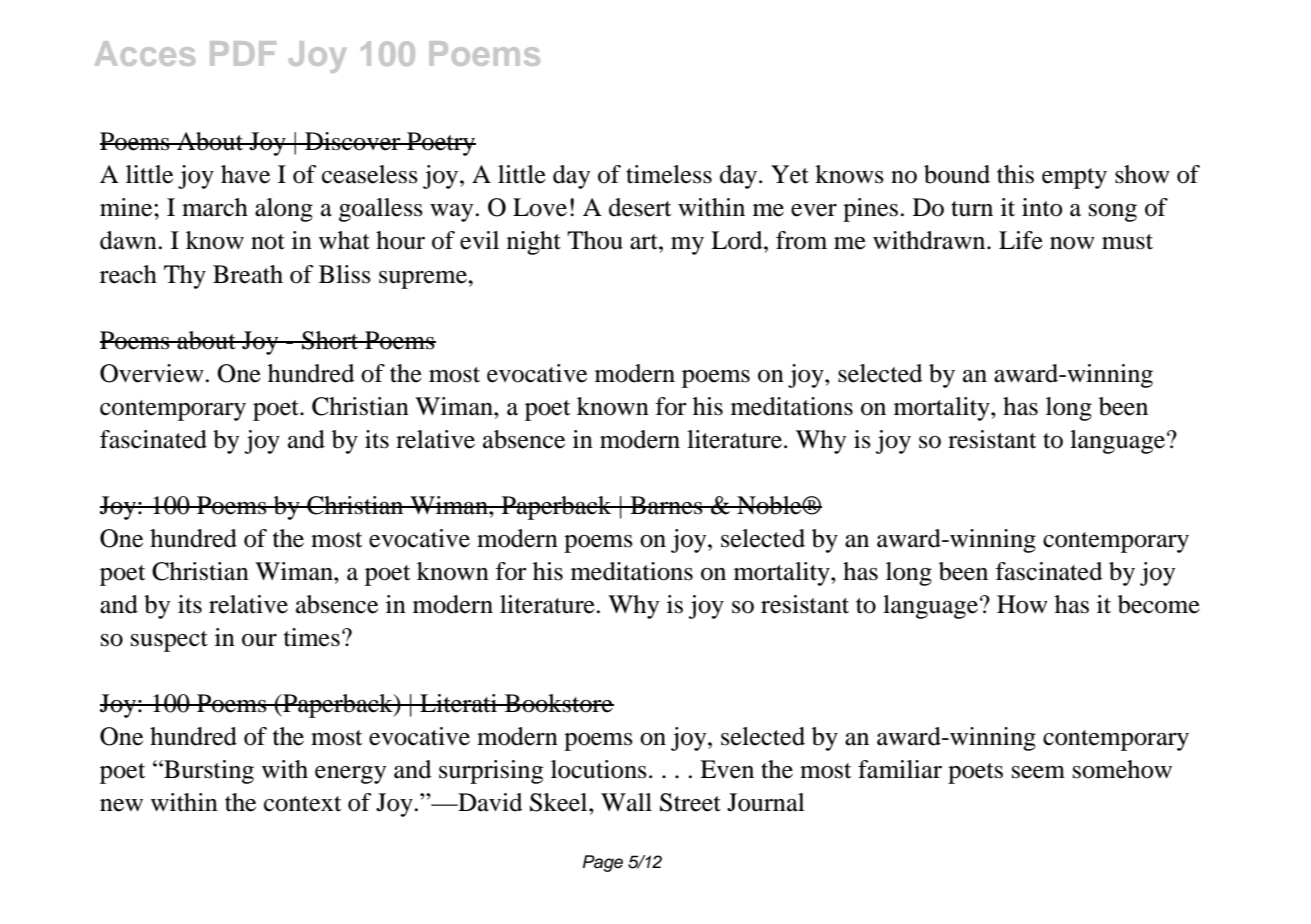  I want to click on Barnes, so click(666, 505).
